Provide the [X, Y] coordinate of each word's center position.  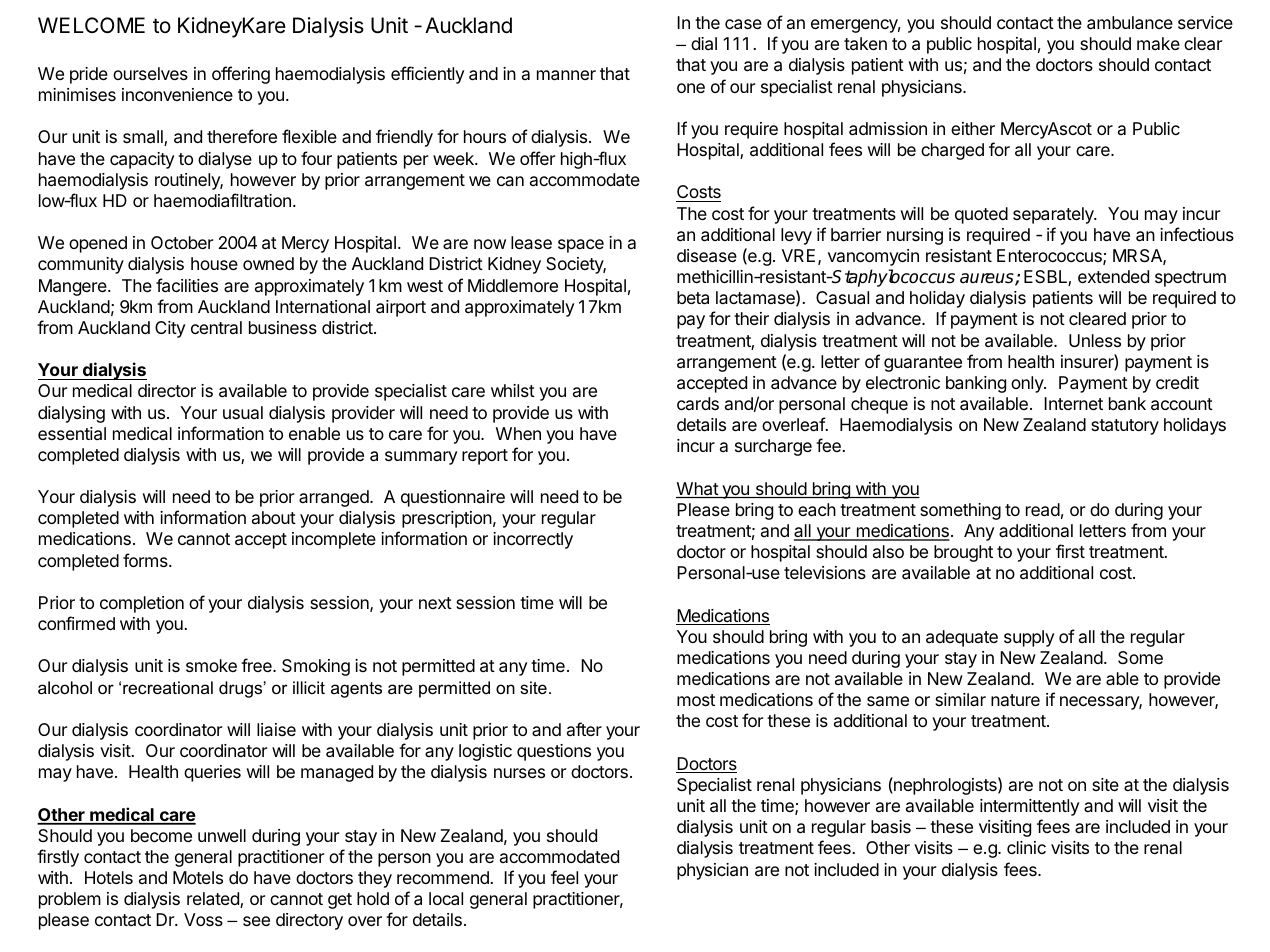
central [216, 327]
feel [564, 877]
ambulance [1130, 23]
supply [1029, 638]
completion [142, 604]
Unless [1095, 340]
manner [566, 75]
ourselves [150, 73]
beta [693, 298]
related [214, 900]
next [435, 603]
